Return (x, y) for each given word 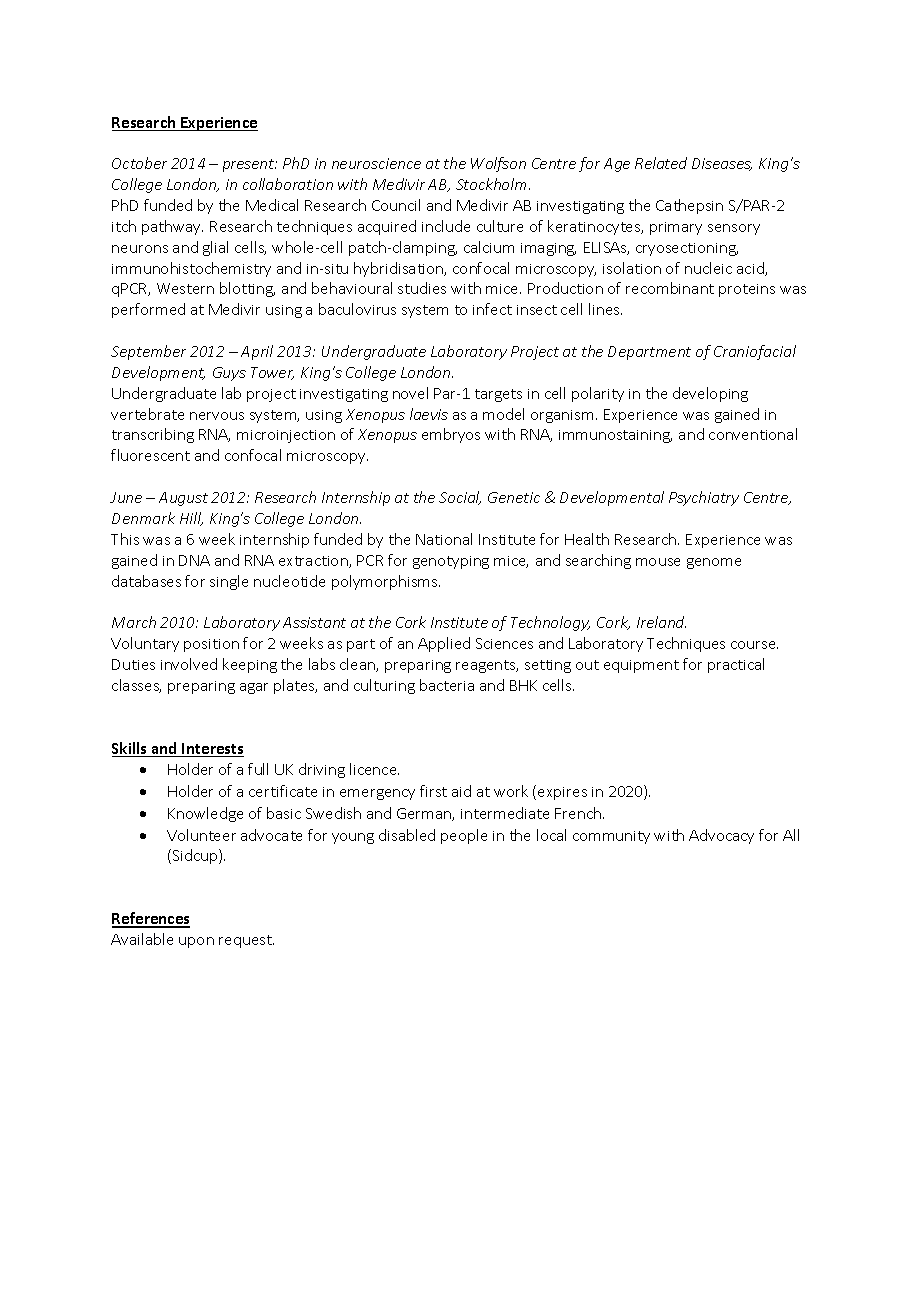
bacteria (447, 685)
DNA (194, 560)
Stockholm (493, 184)
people (464, 836)
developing (710, 394)
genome (714, 563)
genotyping (451, 562)
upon (196, 942)
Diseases (722, 164)
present (250, 165)
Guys (229, 374)
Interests (212, 750)
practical (736, 665)
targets (498, 395)
